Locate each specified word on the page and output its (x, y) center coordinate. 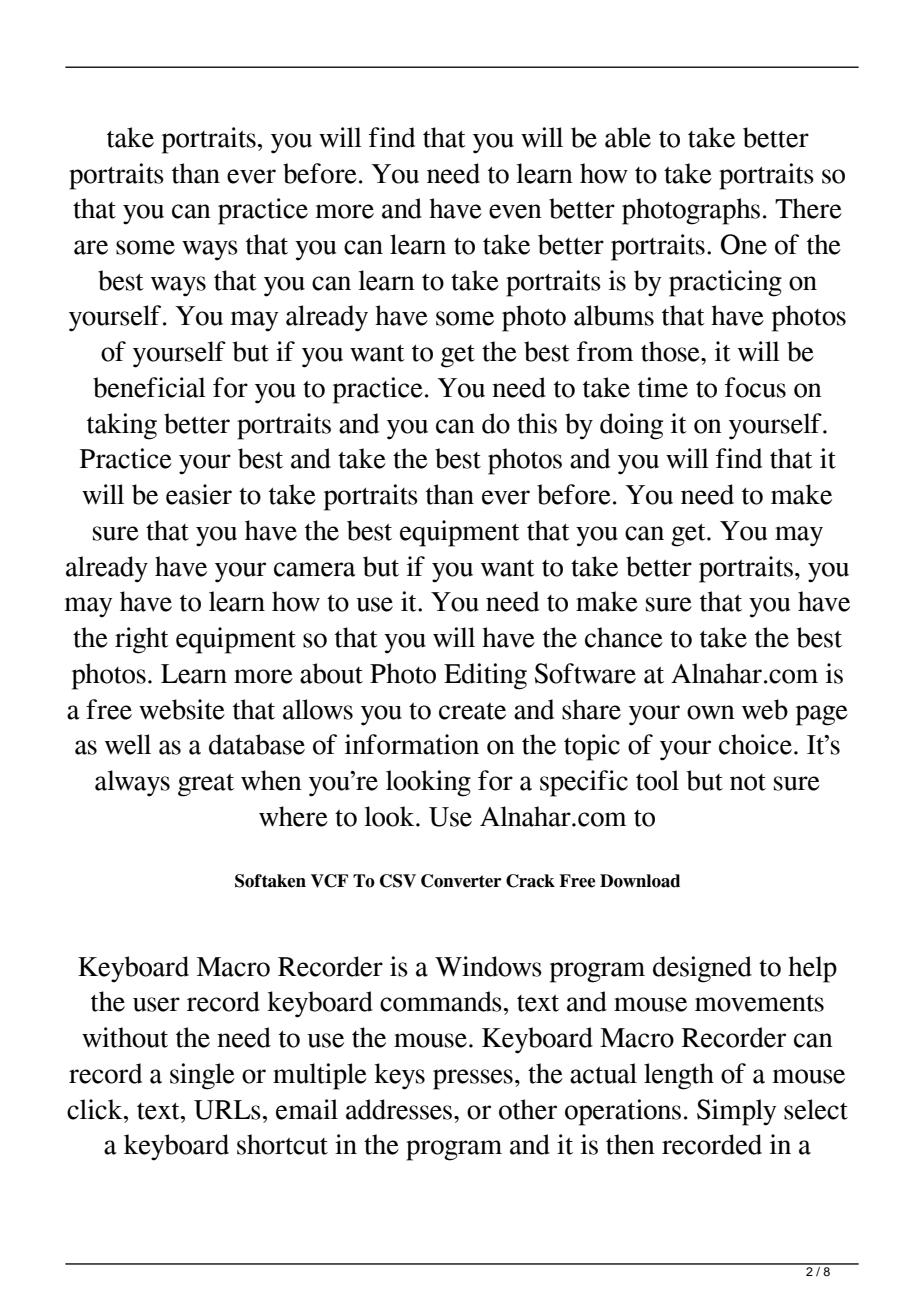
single (202, 1076)
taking (122, 426)
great (206, 785)
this (537, 423)
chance (624, 637)
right (142, 640)
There (808, 208)
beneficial (149, 387)
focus (755, 387)
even (515, 211)
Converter (461, 881)
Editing (485, 676)
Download (640, 881)
